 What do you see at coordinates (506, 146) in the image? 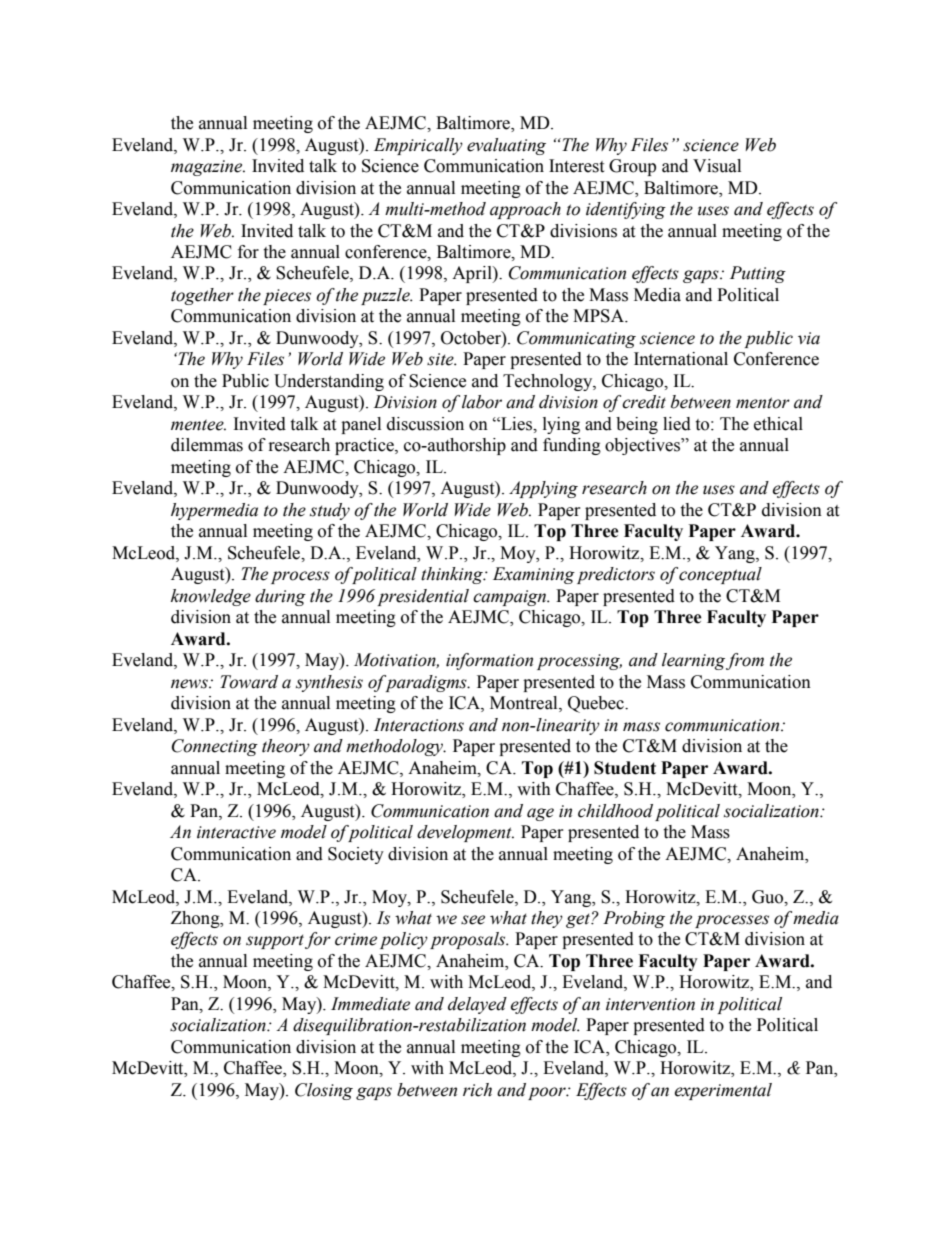
I see `evaluating` at bounding box center [506, 146].
